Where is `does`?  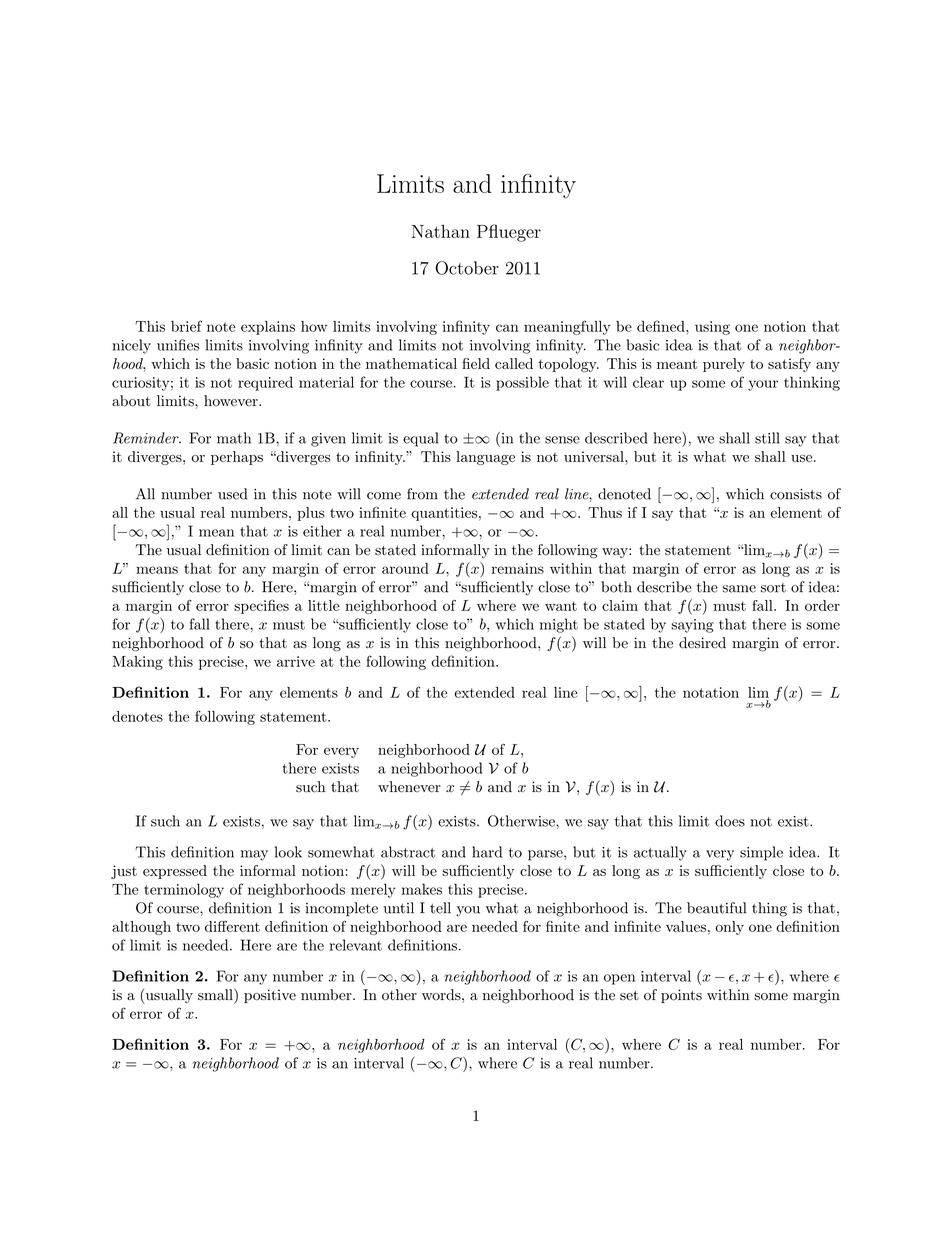
does is located at coordinates (730, 821).
